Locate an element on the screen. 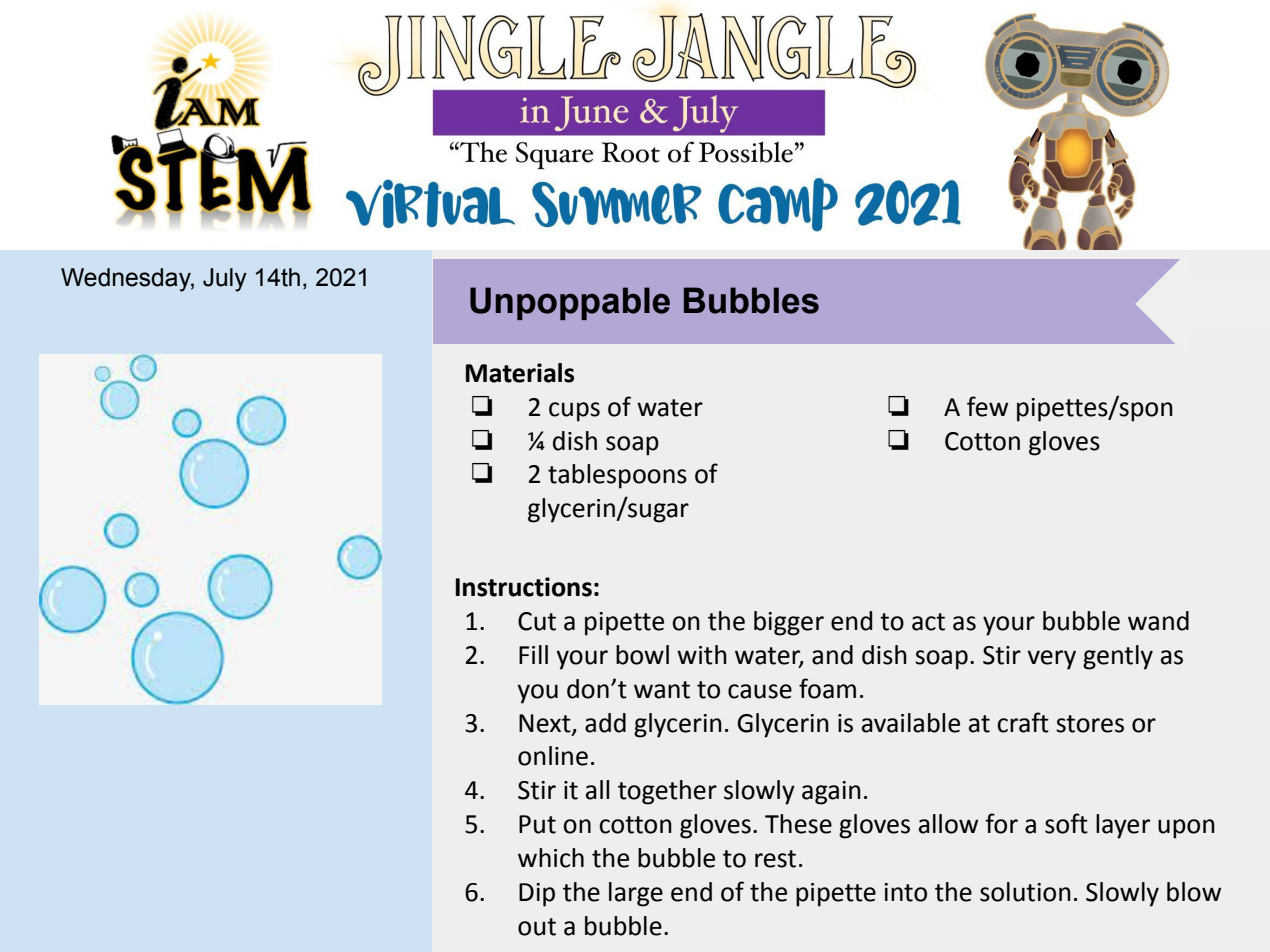  large is located at coordinates (636, 894).
